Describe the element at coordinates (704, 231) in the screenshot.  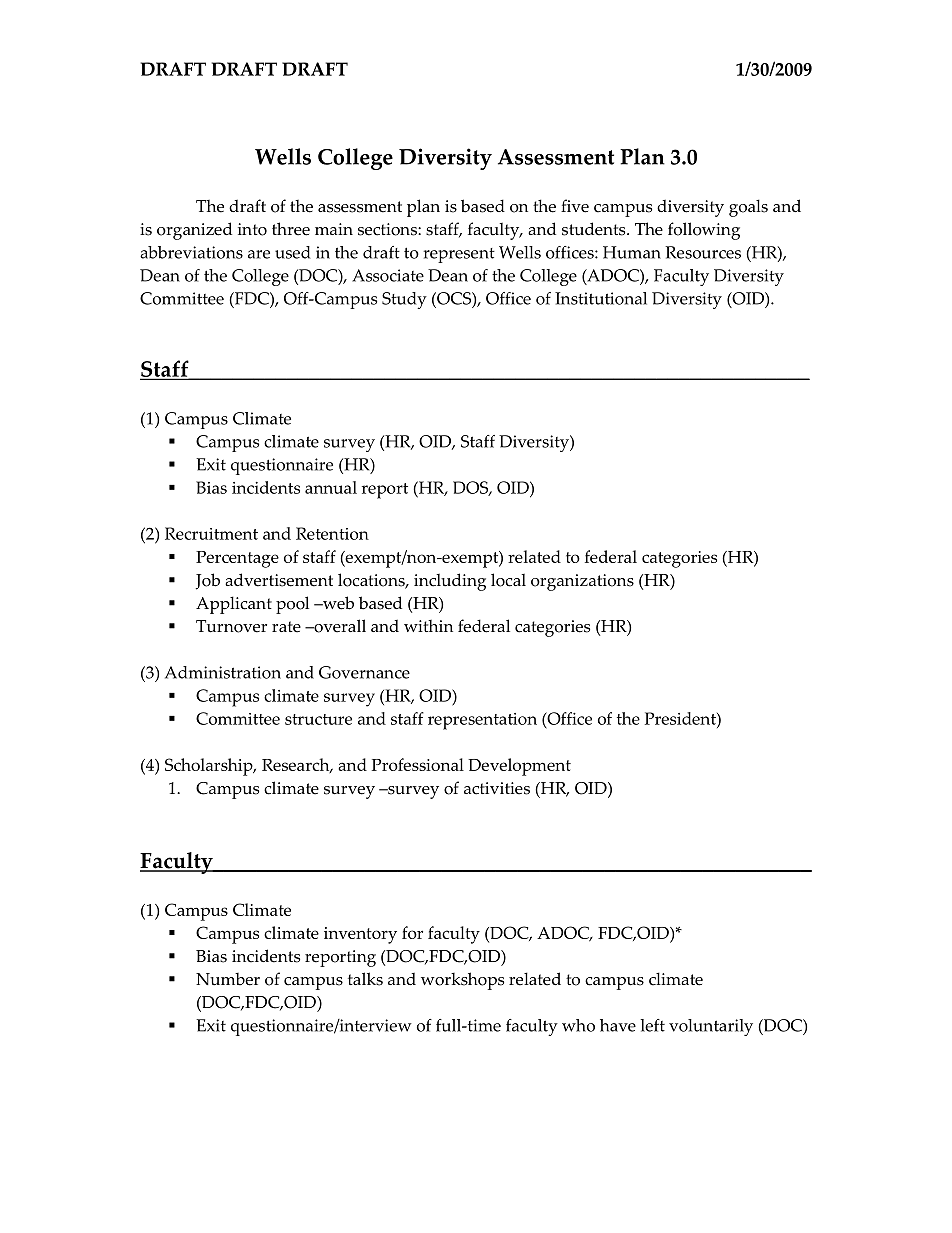
I see `following` at that location.
